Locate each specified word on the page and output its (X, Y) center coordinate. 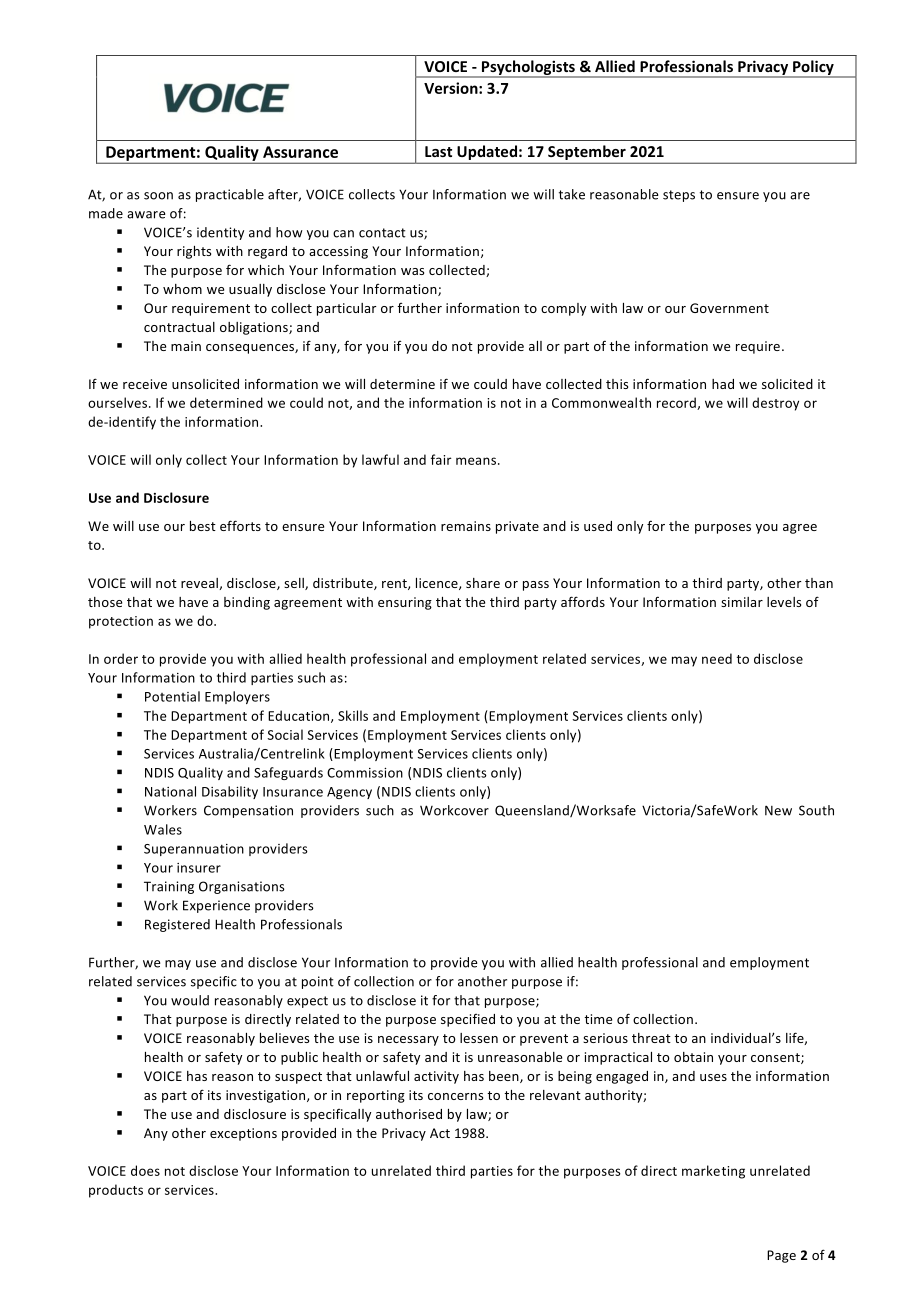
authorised (409, 1114)
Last (438, 151)
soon (158, 196)
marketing (713, 1172)
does (145, 1170)
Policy (813, 68)
